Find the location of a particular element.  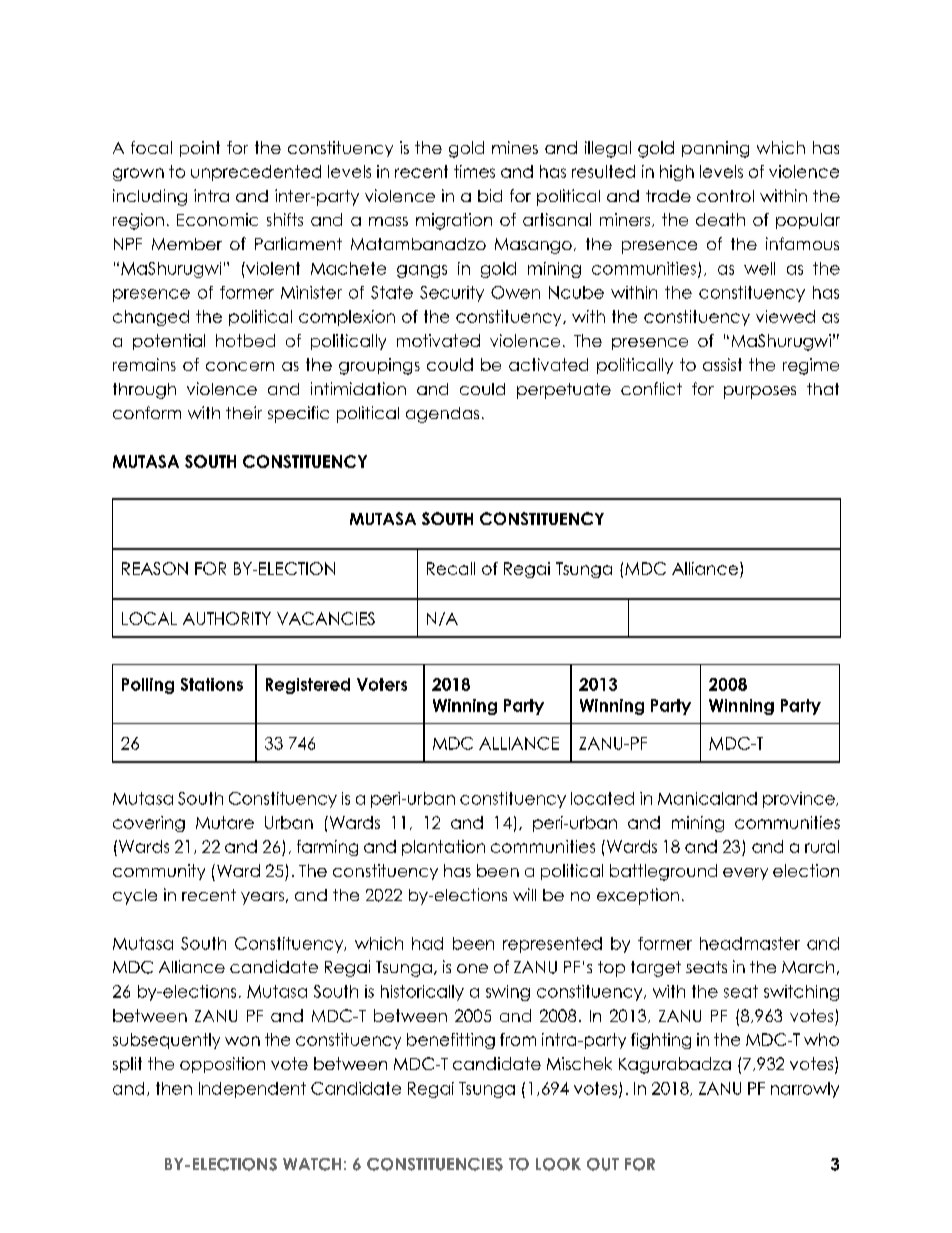

motivated is located at coordinates (438, 340).
